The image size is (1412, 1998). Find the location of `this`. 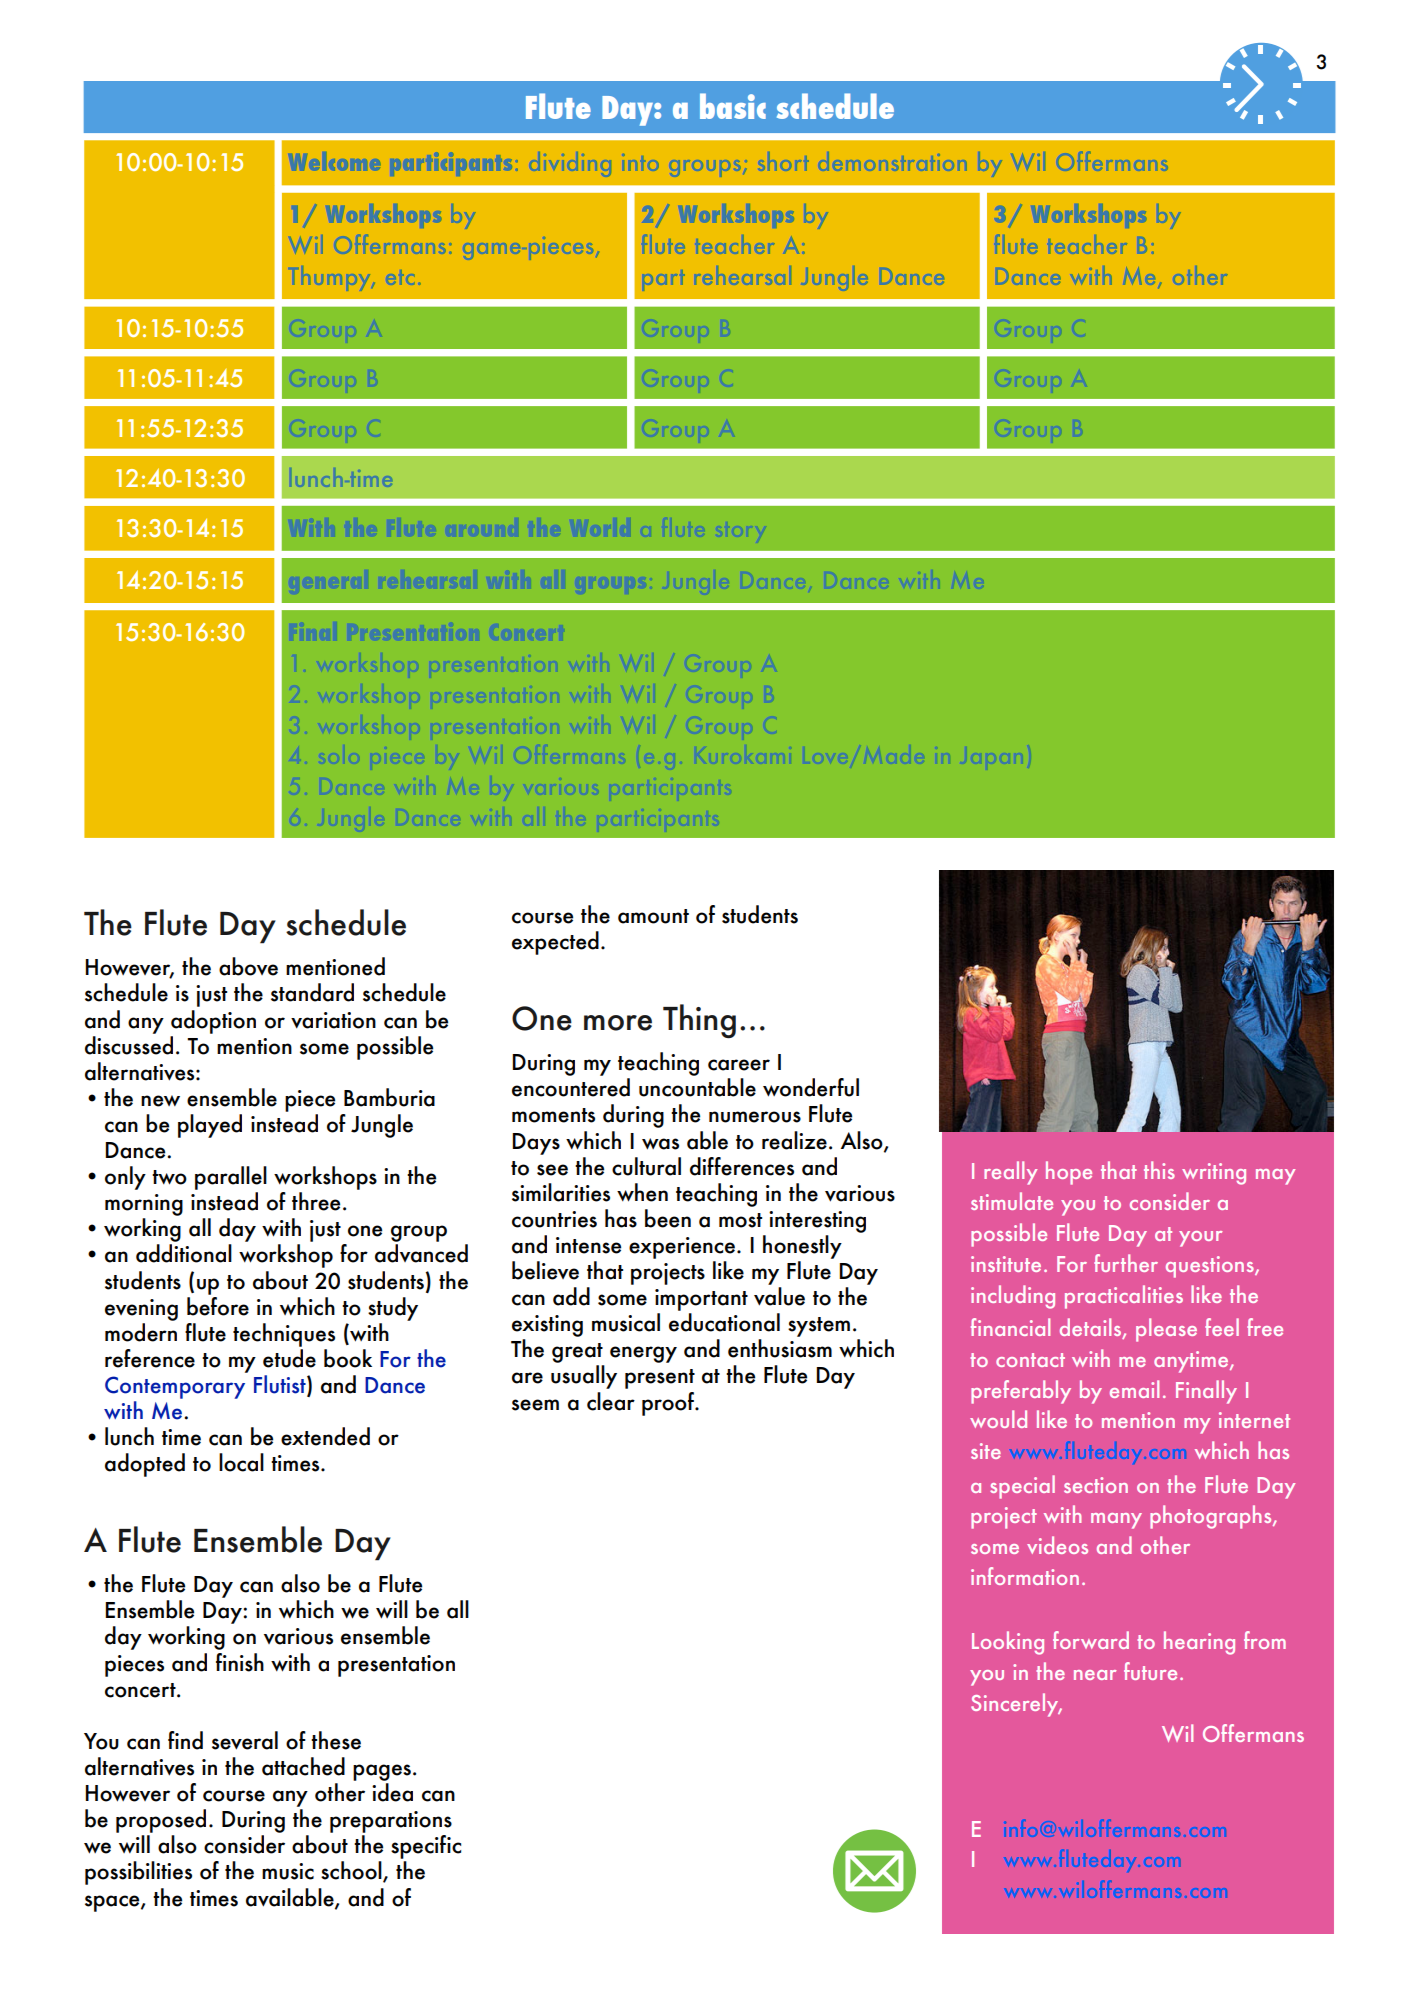

this is located at coordinates (1159, 1170).
